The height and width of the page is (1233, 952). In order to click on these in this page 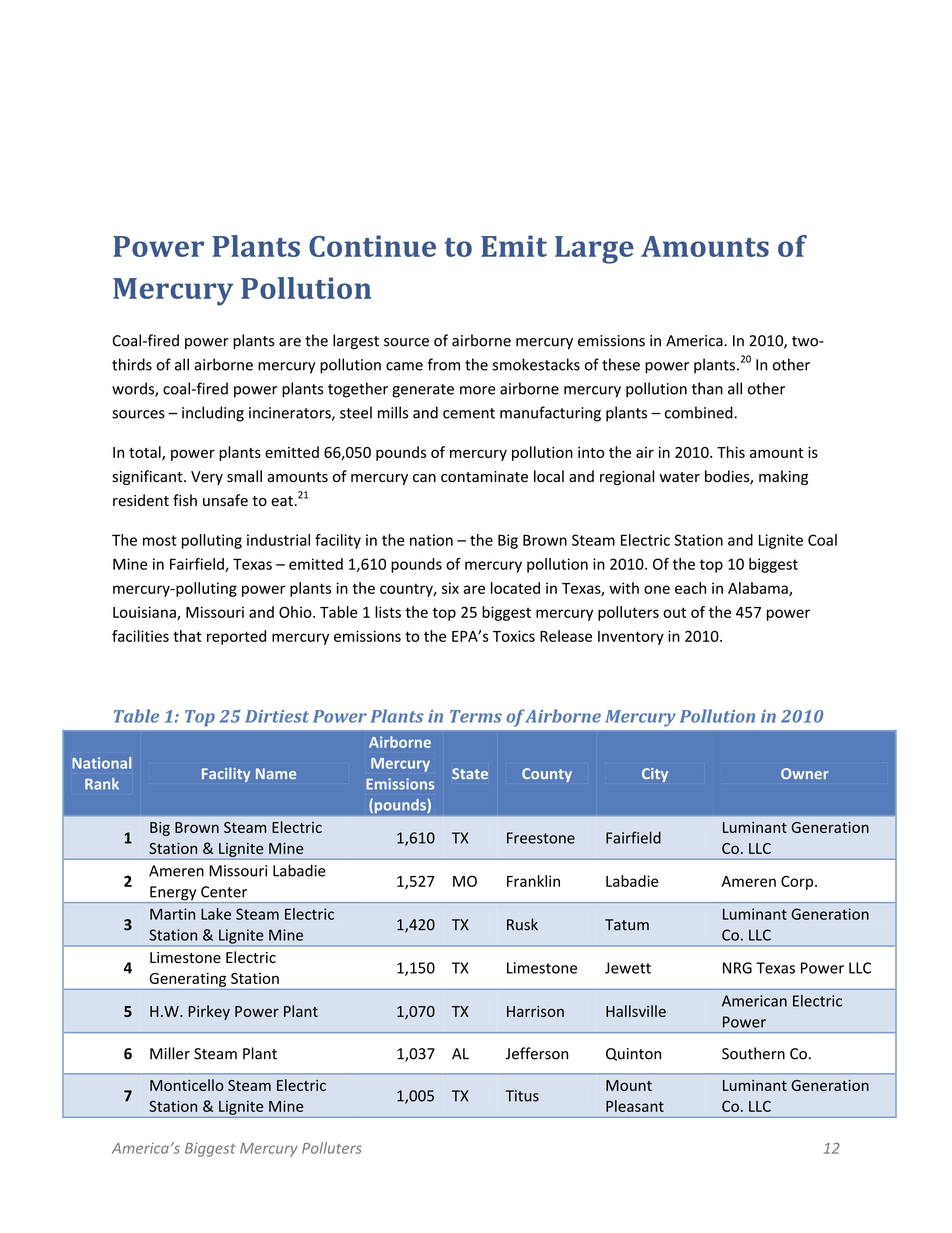, I will do `click(621, 364)`.
